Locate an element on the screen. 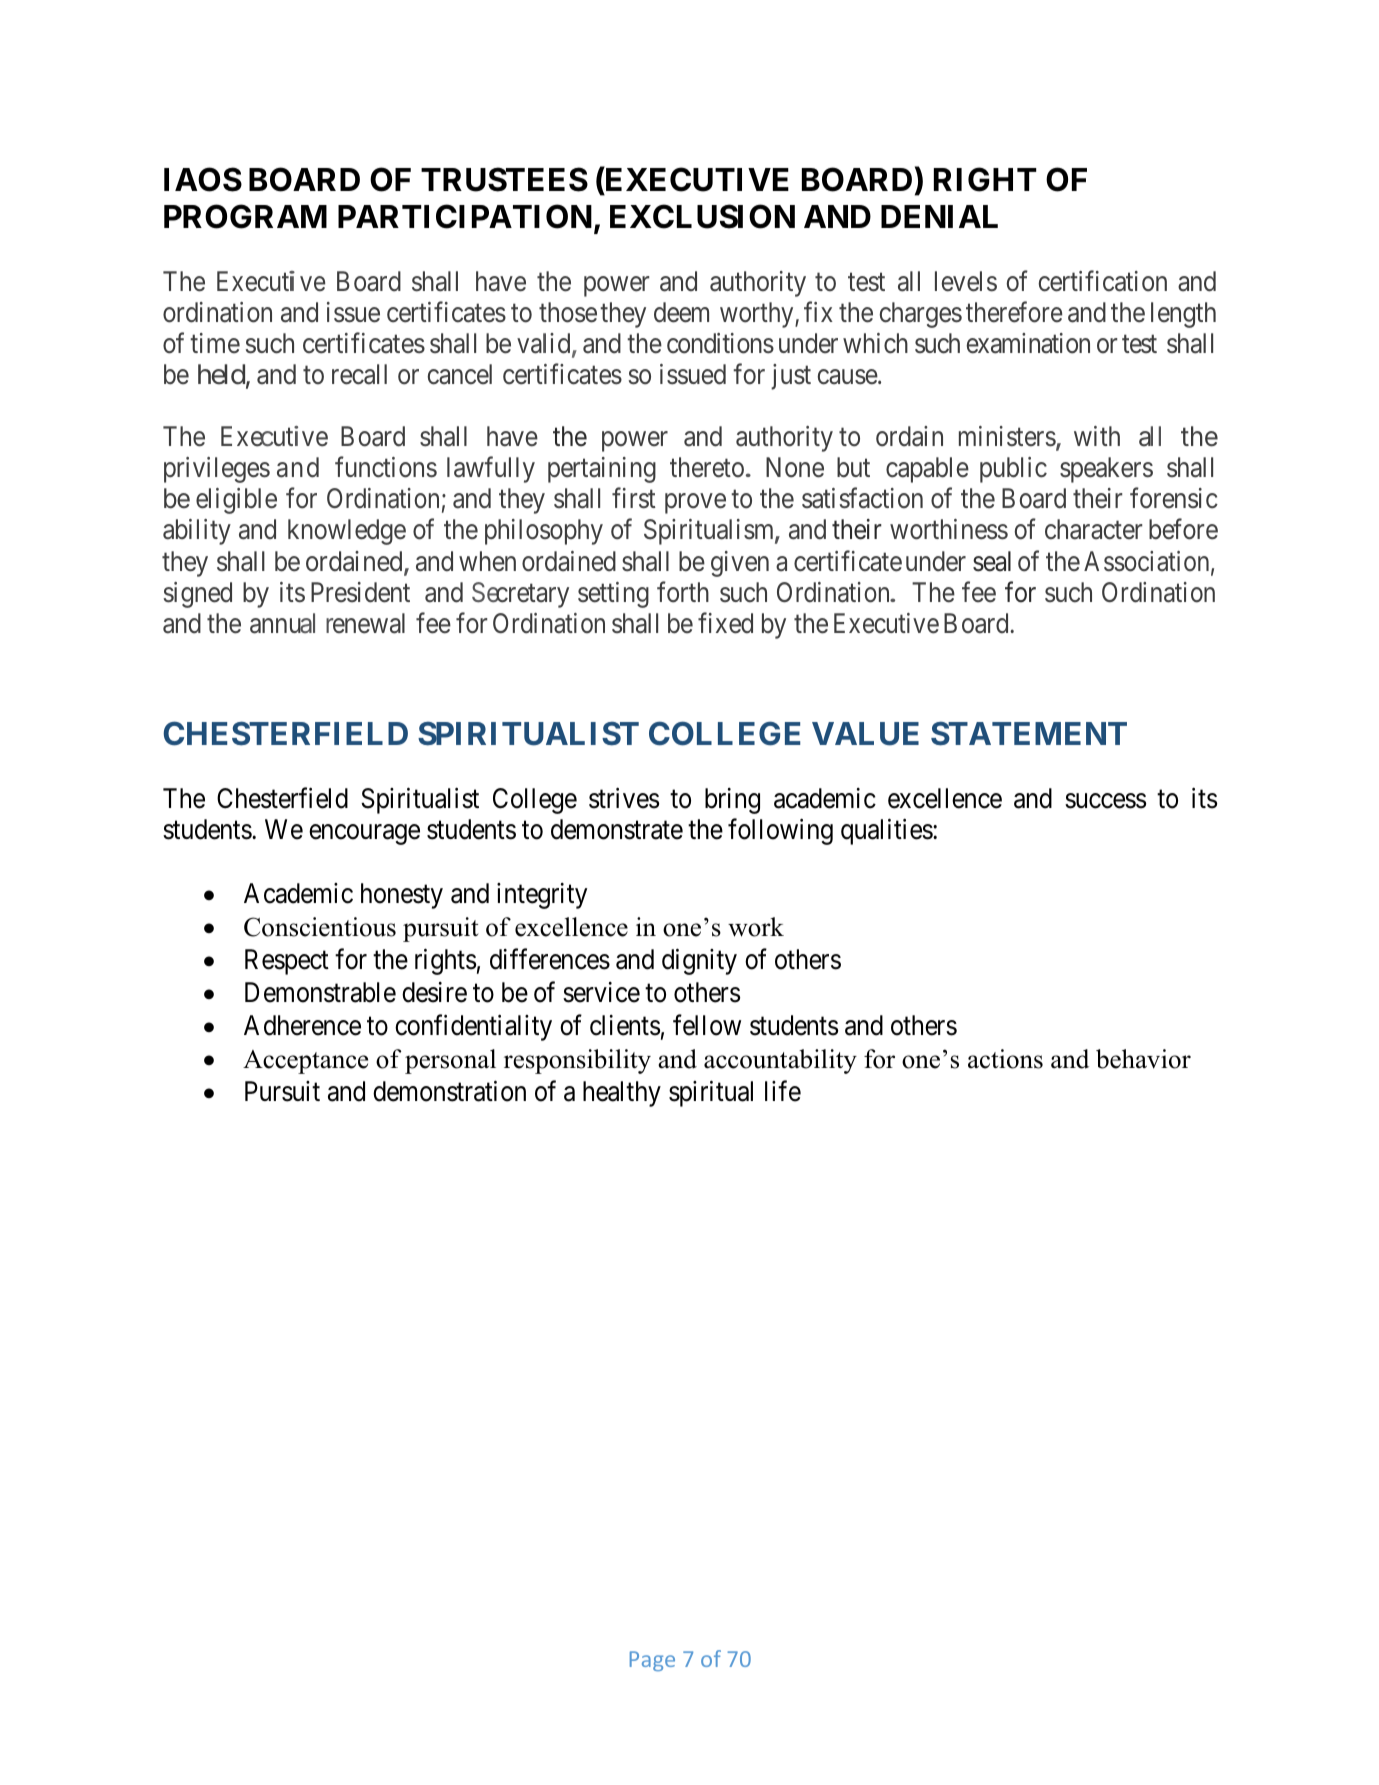 The image size is (1379, 1785). Acceptance is located at coordinates (305, 1062).
